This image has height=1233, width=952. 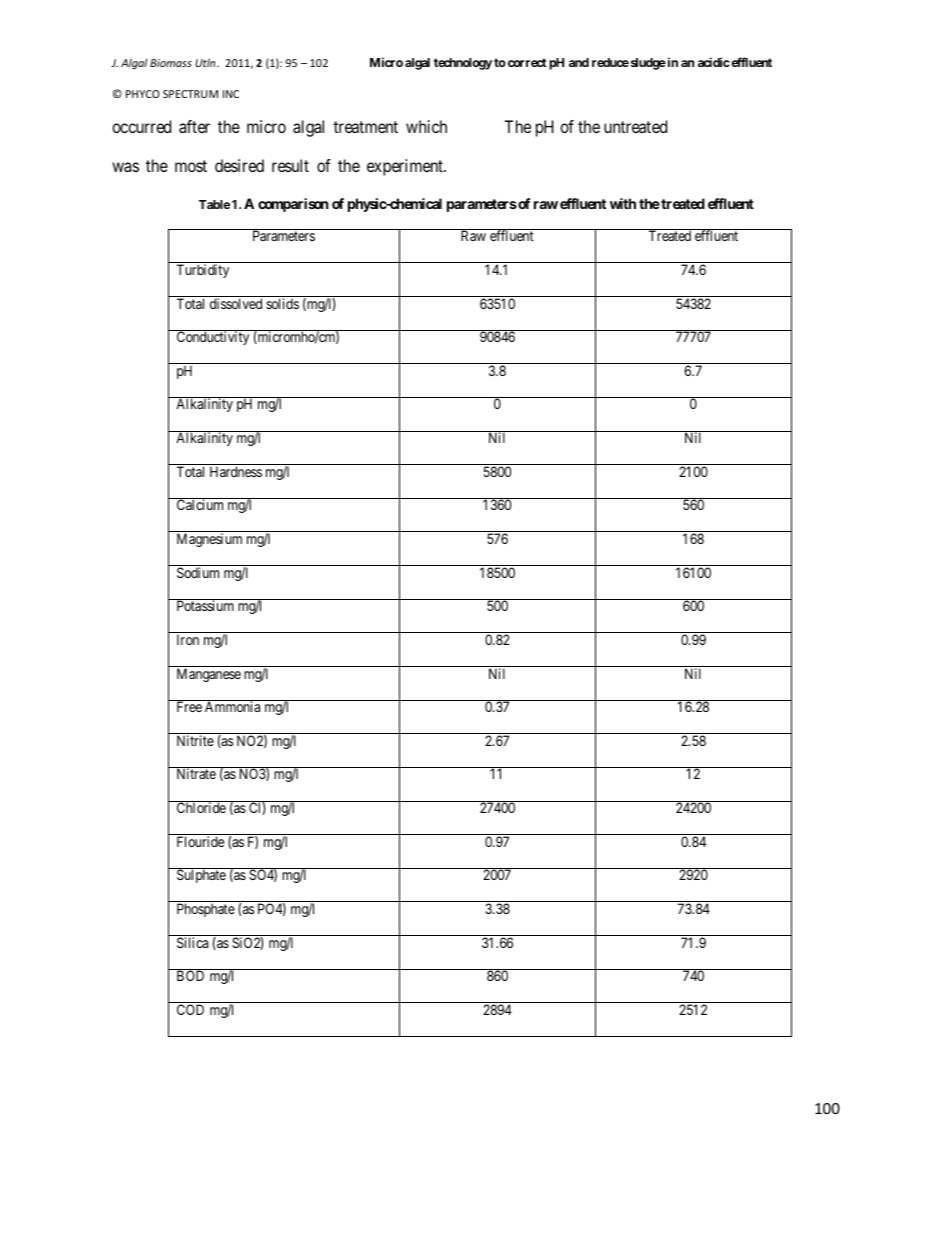 What do you see at coordinates (209, 540) in the image?
I see `Magnesium` at bounding box center [209, 540].
